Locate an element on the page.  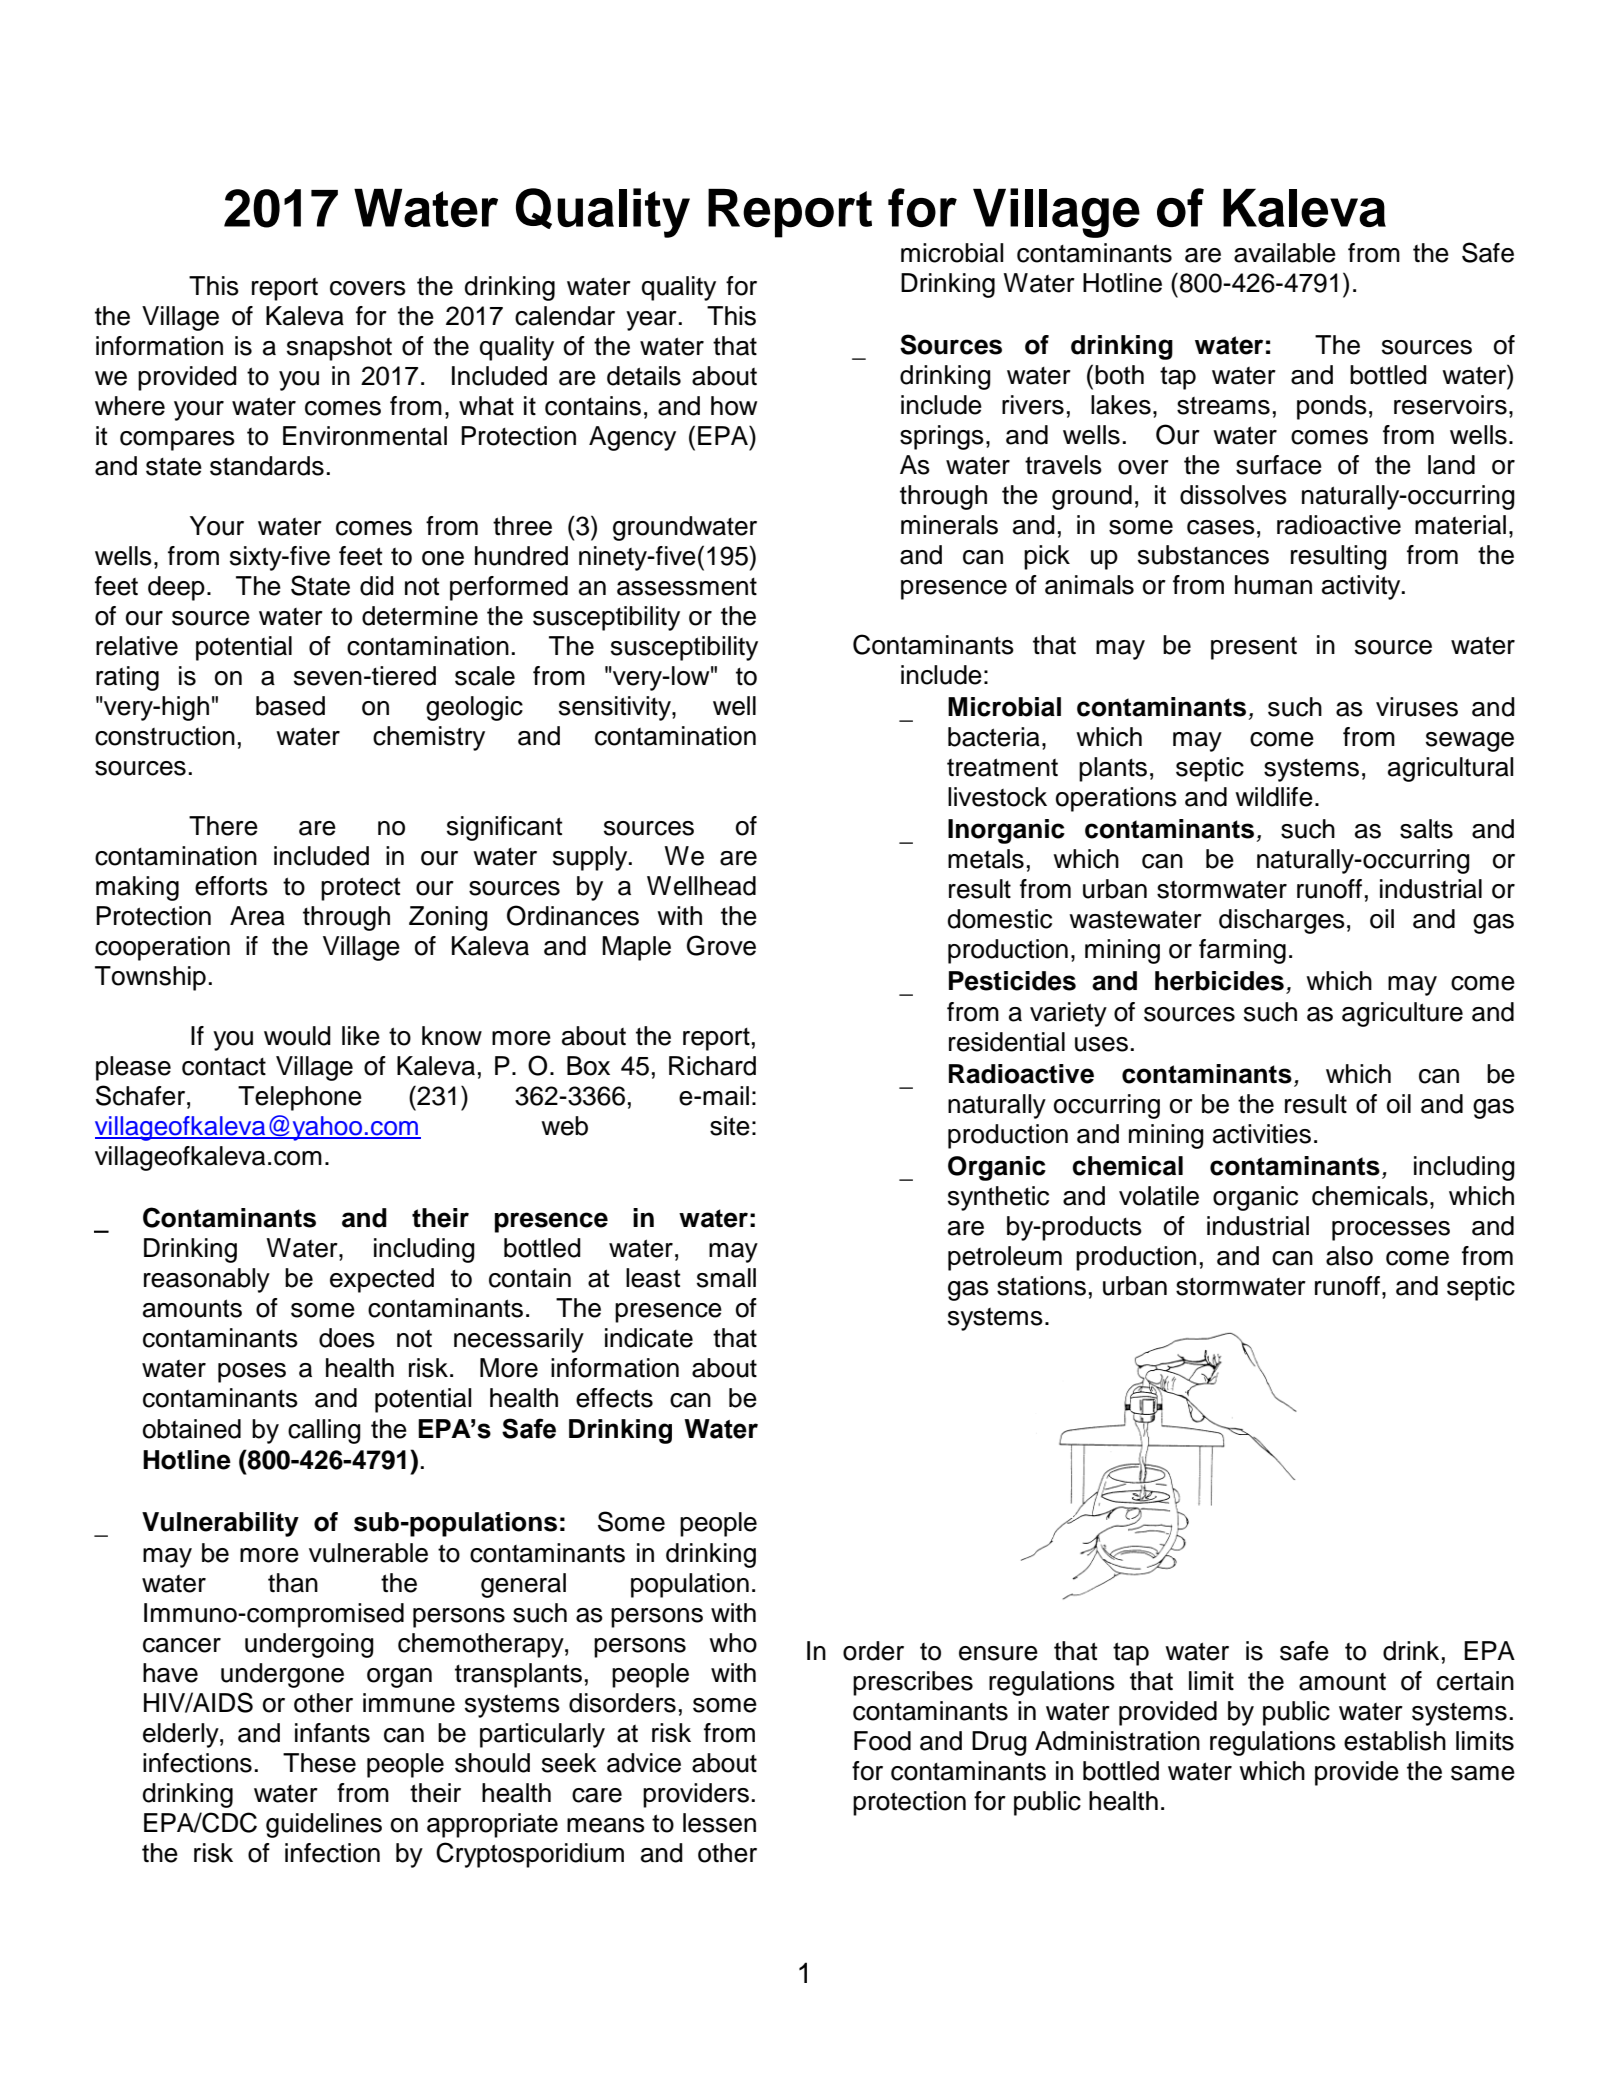
would is located at coordinates (297, 1036).
